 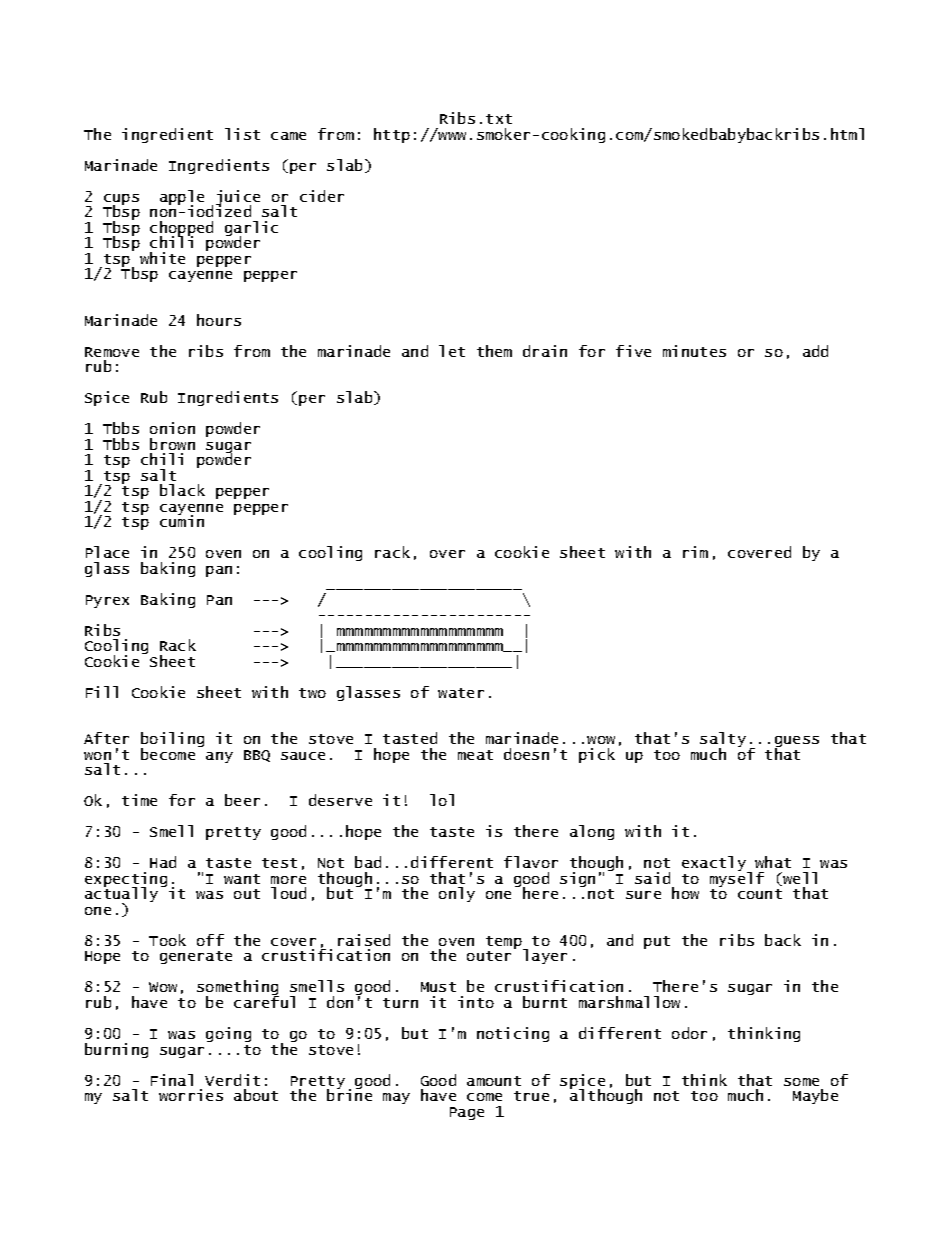 What do you see at coordinates (715, 864) in the screenshot?
I see `exactly` at bounding box center [715, 864].
